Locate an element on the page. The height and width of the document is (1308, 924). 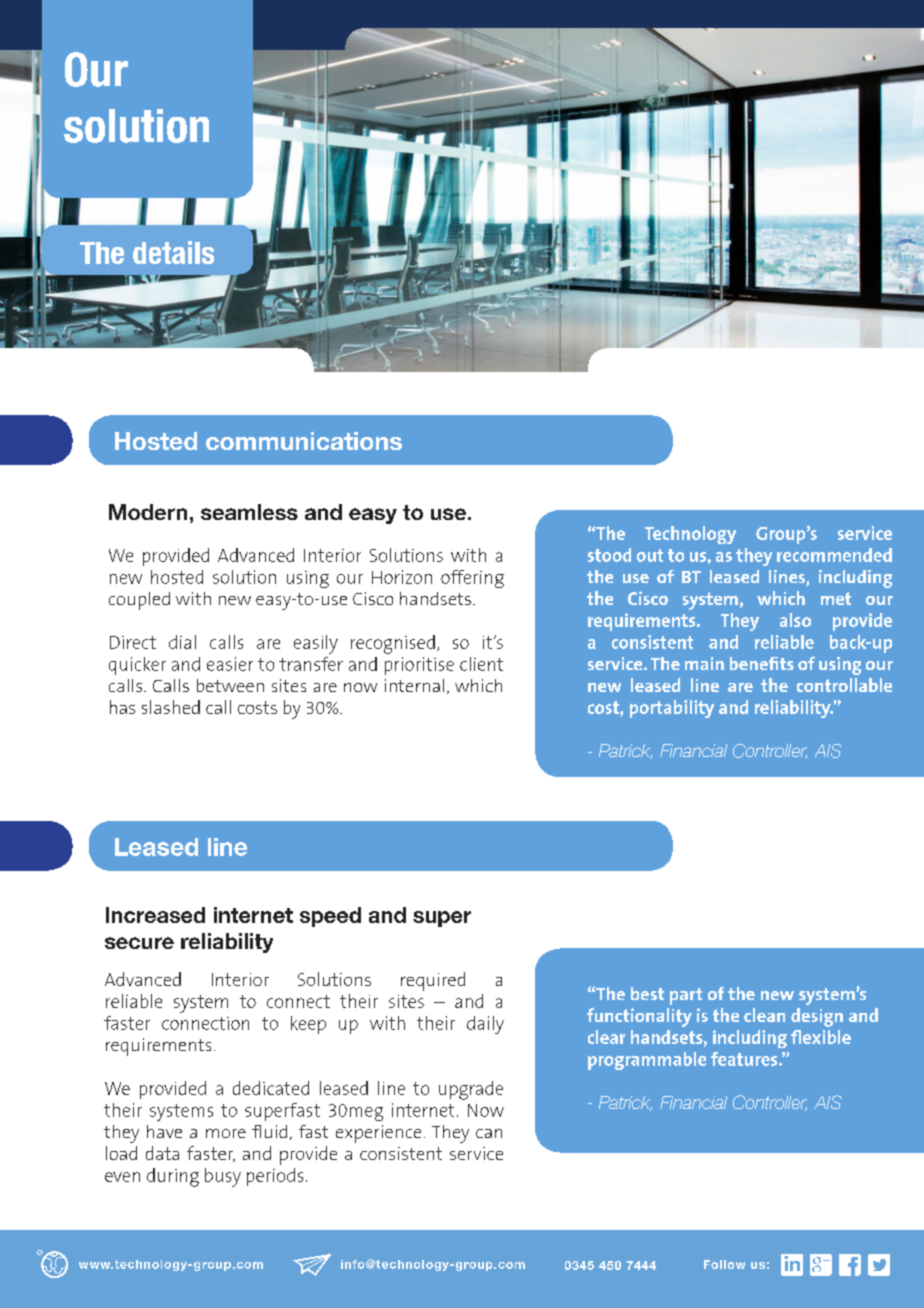
communications is located at coordinates (304, 441).
